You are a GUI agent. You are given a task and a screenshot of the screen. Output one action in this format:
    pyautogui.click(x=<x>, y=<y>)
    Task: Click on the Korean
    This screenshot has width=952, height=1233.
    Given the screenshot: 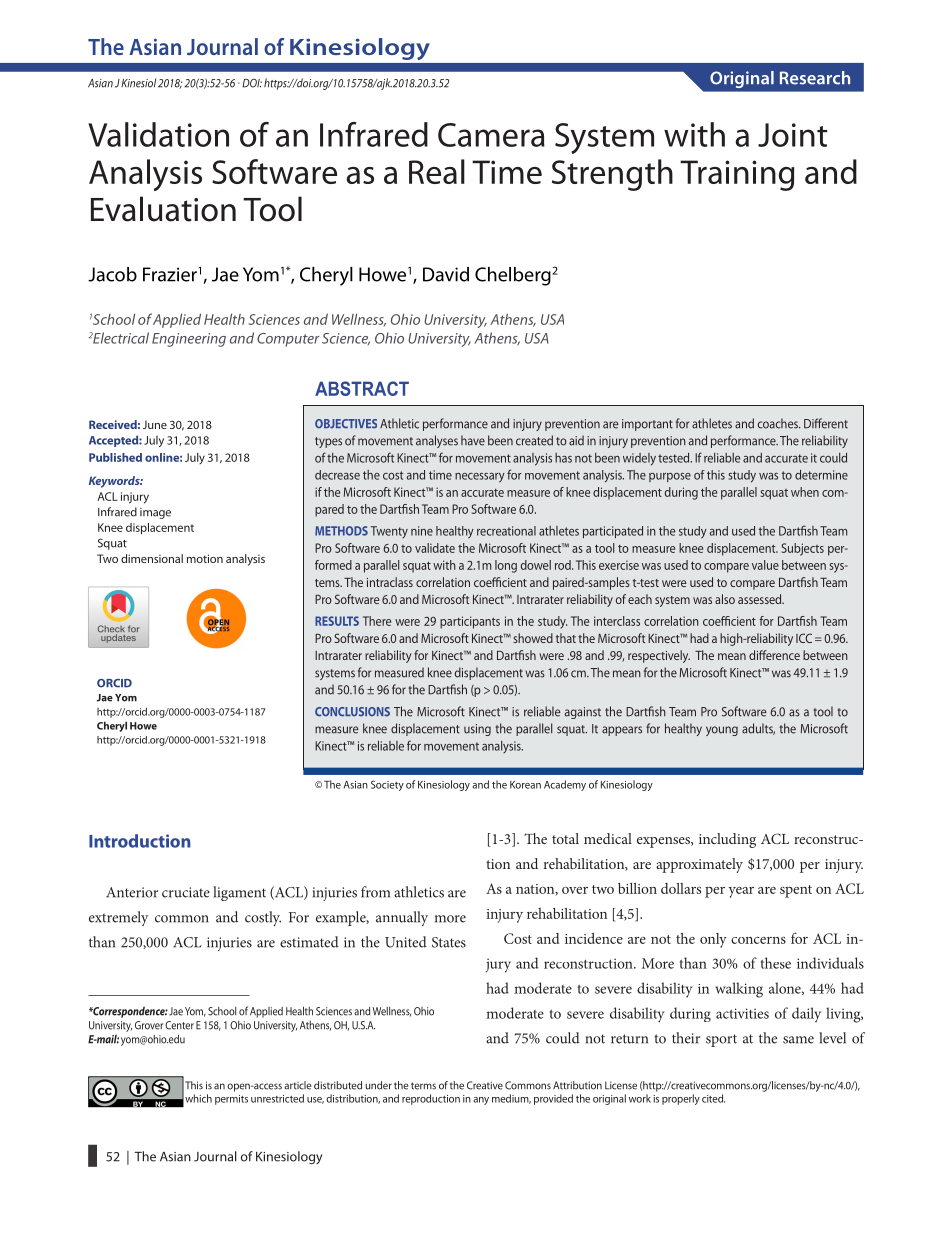 What is the action you would take?
    pyautogui.click(x=525, y=785)
